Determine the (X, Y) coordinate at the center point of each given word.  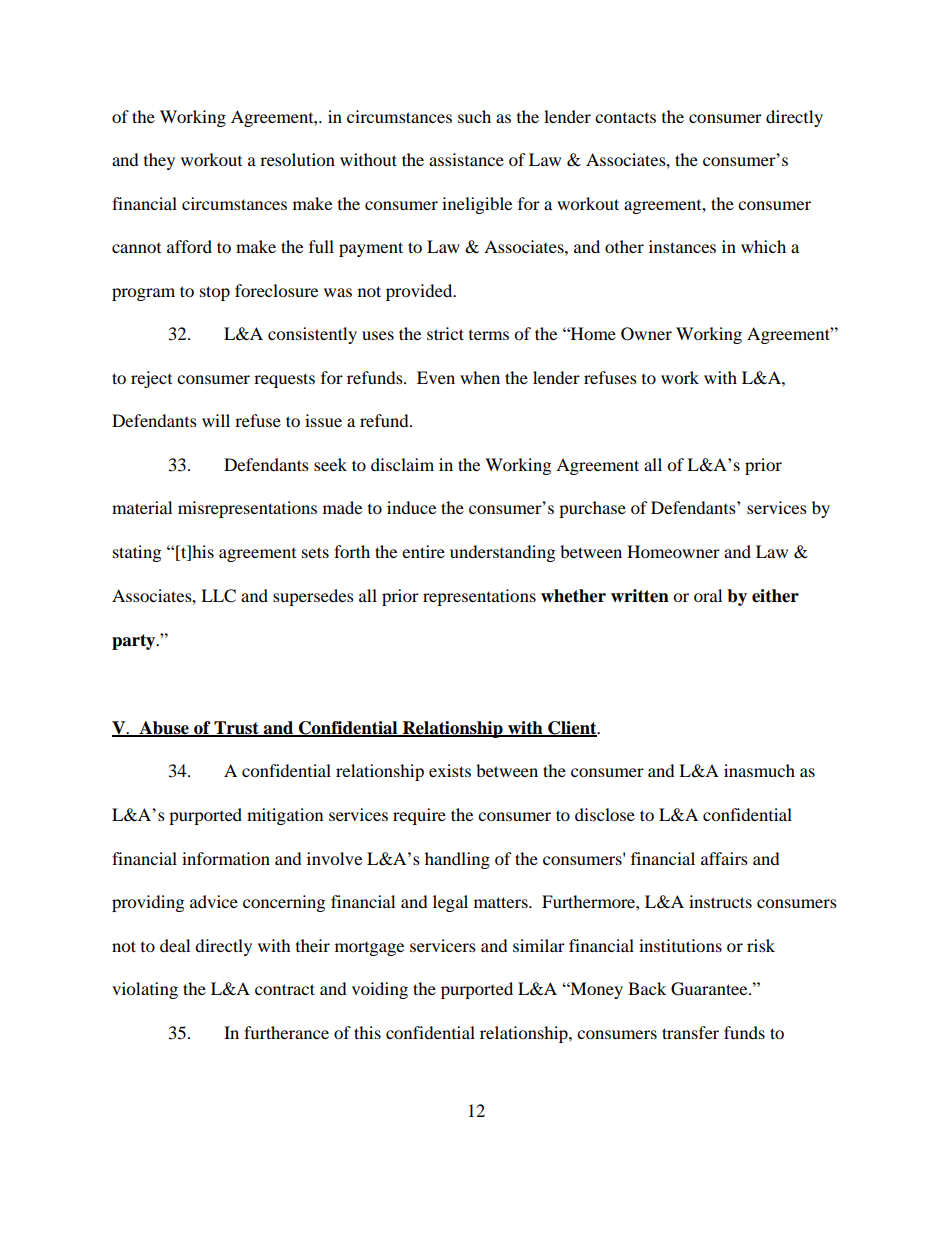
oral (708, 595)
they (159, 161)
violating (145, 990)
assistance (466, 159)
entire (423, 551)
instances (682, 246)
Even (436, 377)
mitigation (285, 816)
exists (450, 770)
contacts (625, 118)
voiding (380, 990)
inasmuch (759, 770)
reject (151, 379)
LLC (218, 596)
